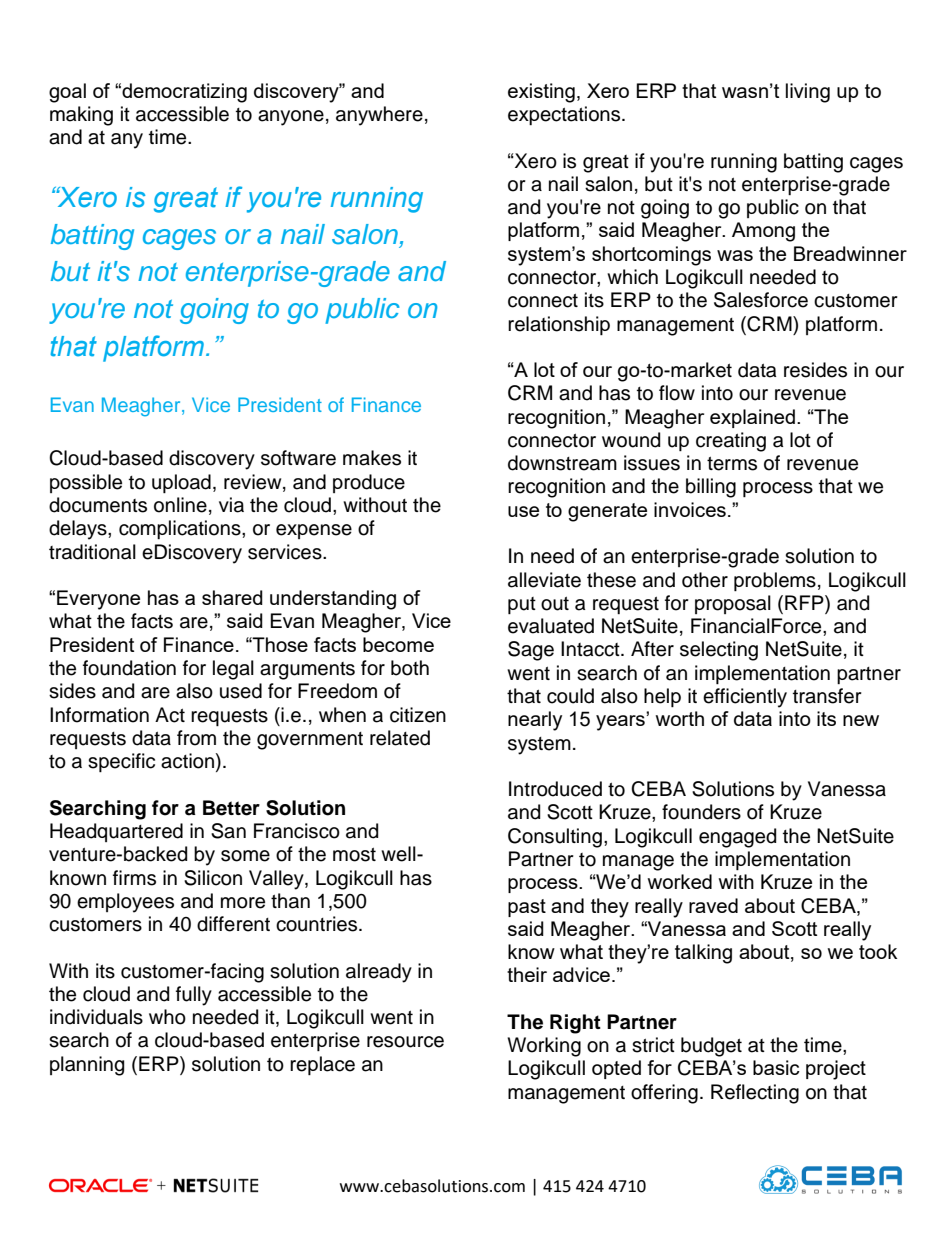 This image has height=1233, width=952. Describe the element at coordinates (116, 832) in the image. I see `Headquartered` at that location.
